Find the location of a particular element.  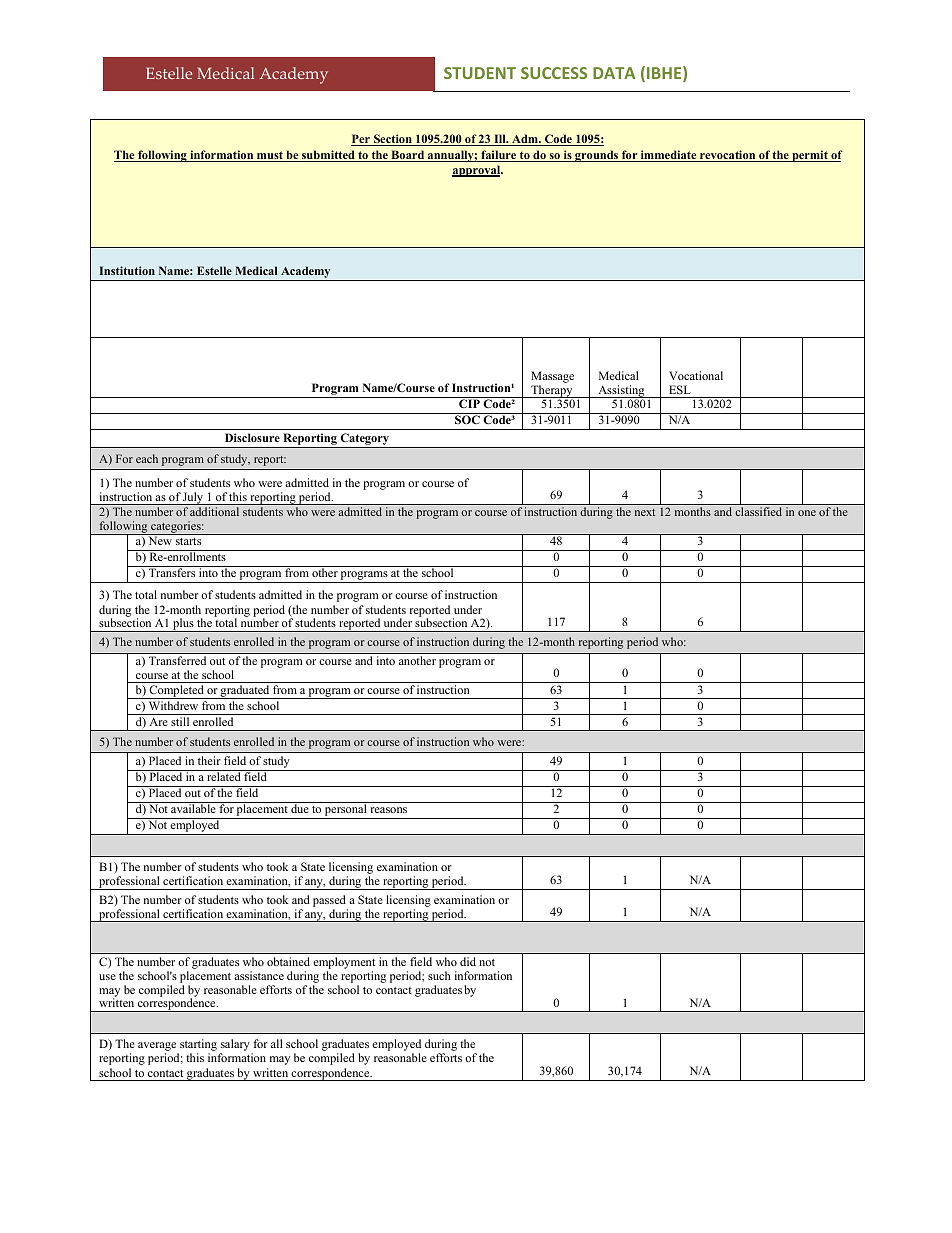

ESL is located at coordinates (680, 389).
